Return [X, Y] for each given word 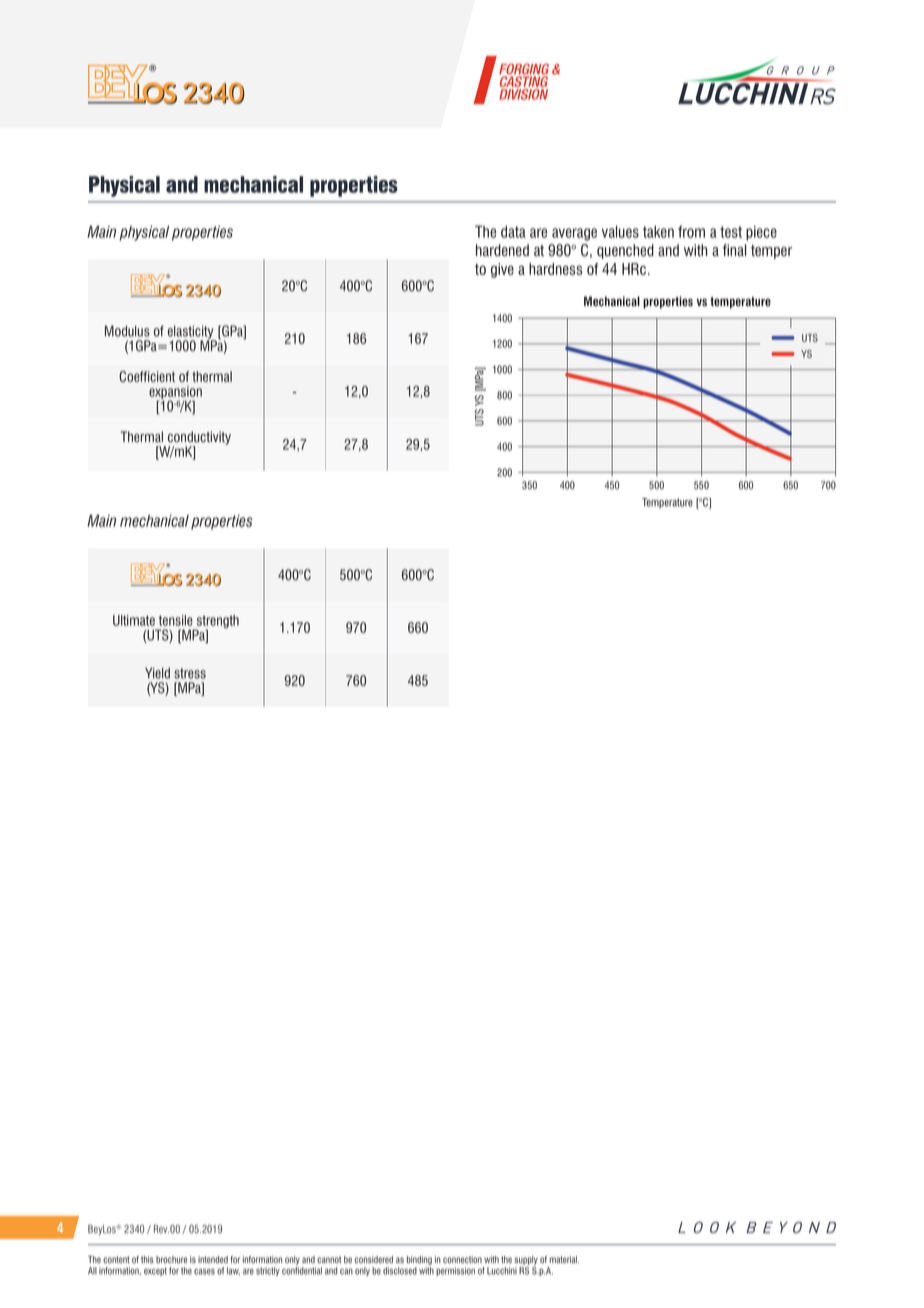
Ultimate [134, 620]
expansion [175, 394]
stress [190, 673]
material [564, 1259]
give [502, 270]
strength [217, 623]
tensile [176, 620]
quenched [625, 251]
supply [526, 1260]
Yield [157, 673]
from [691, 231]
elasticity [192, 333]
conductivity [198, 439]
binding [419, 1260]
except [155, 1271]
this [147, 1260]
